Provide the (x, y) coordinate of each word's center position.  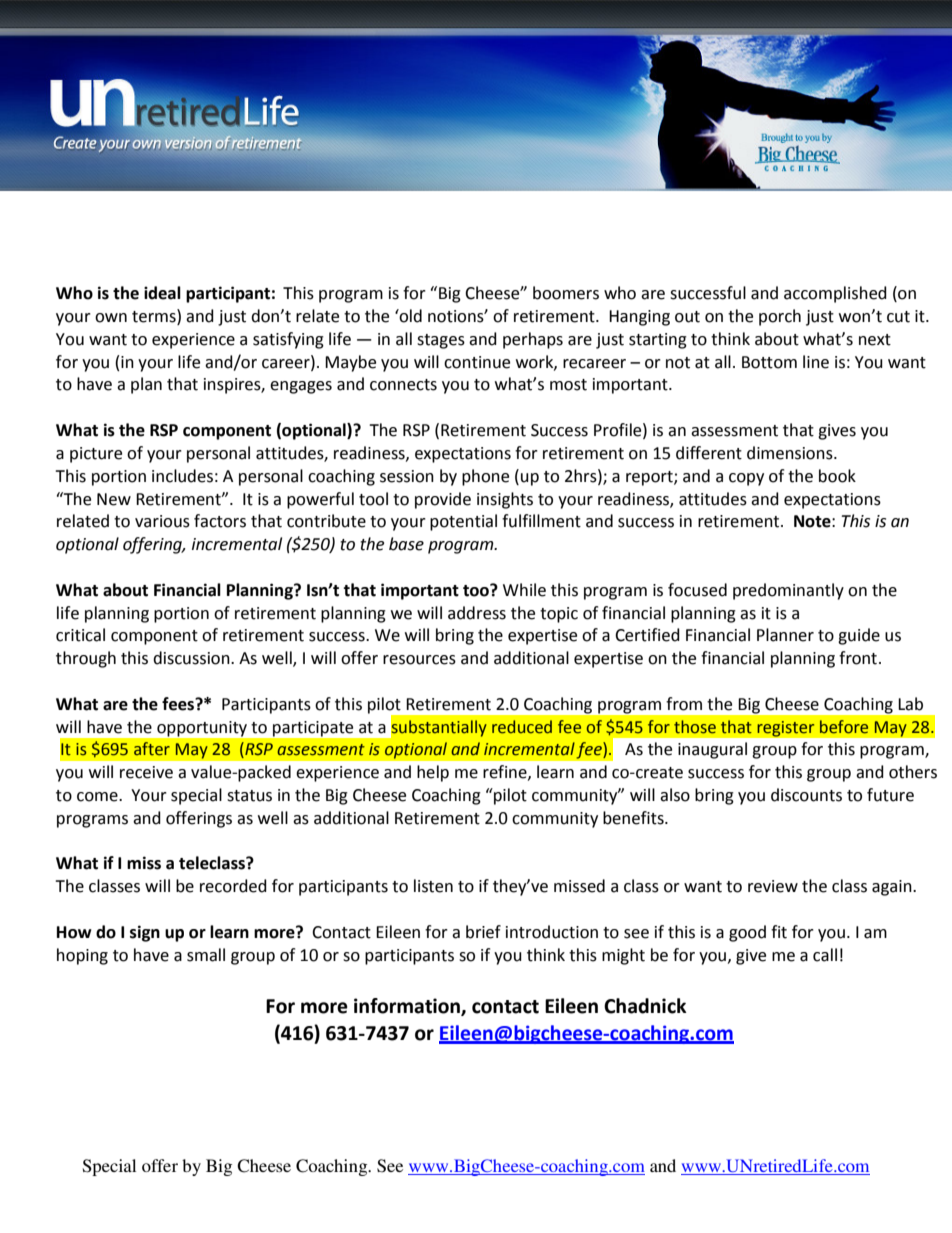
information (408, 1007)
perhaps (533, 340)
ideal (162, 293)
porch (780, 317)
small (206, 955)
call (825, 955)
